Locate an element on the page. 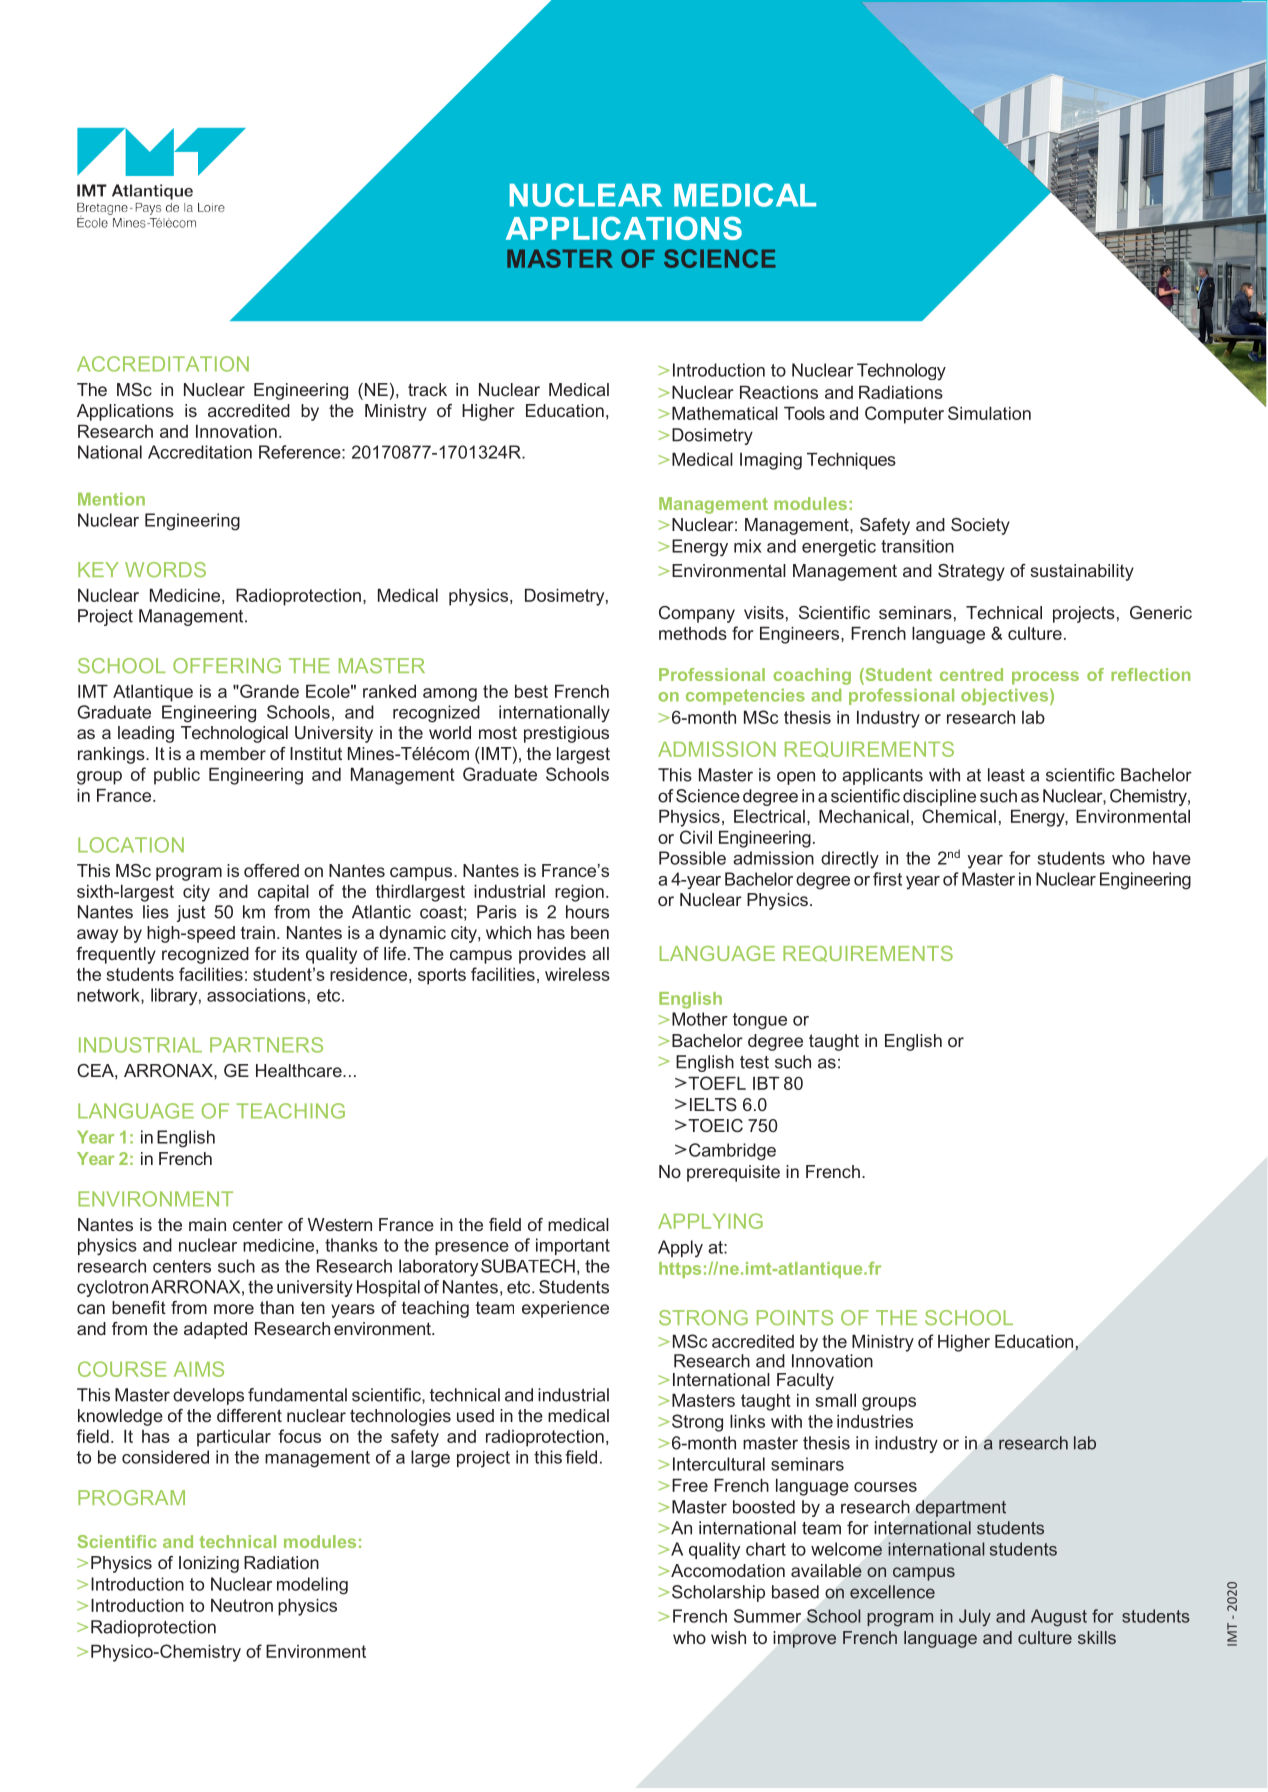 The height and width of the image is (1792, 1268). wish is located at coordinates (728, 1637).
